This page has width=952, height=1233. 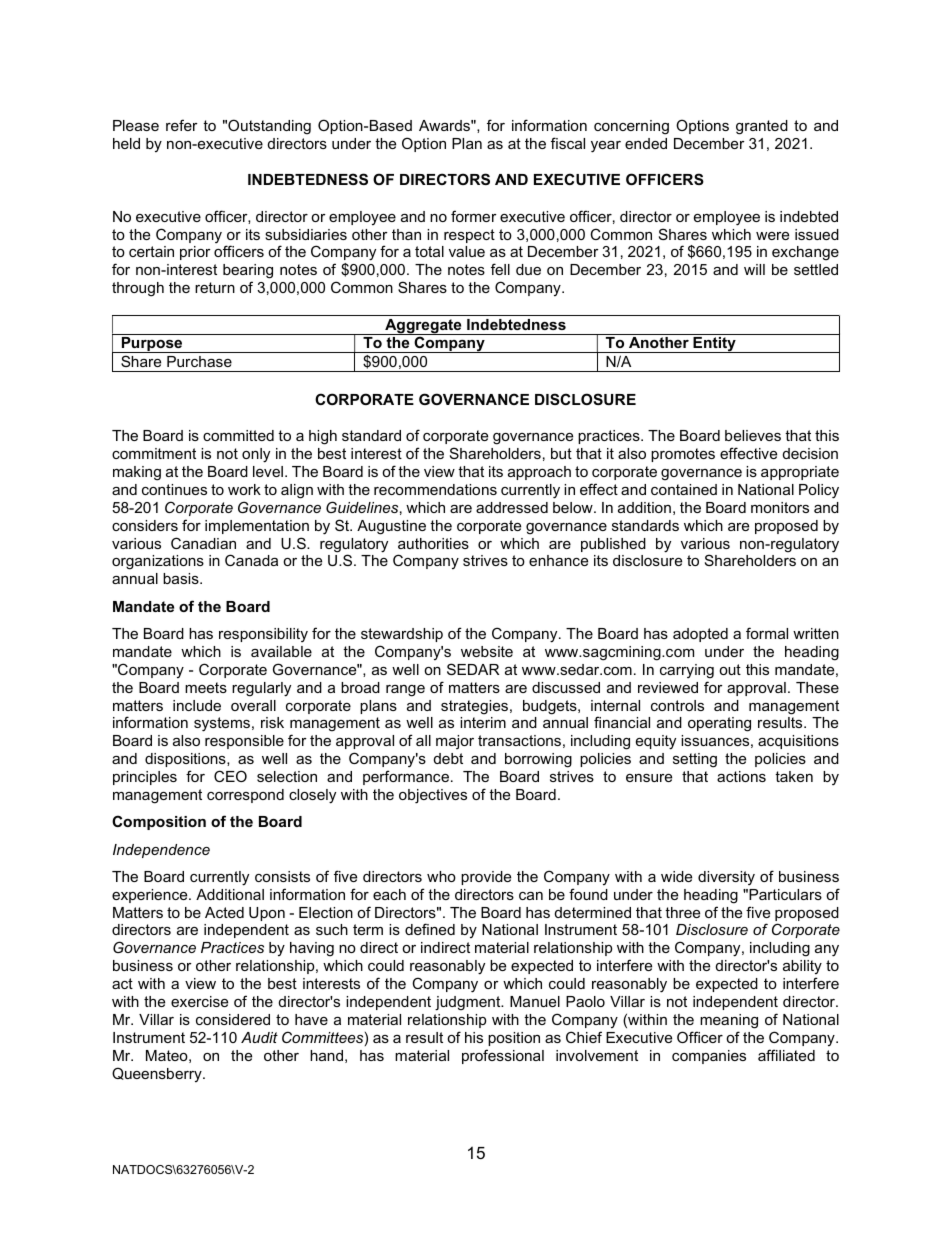 I want to click on former, so click(x=474, y=216).
